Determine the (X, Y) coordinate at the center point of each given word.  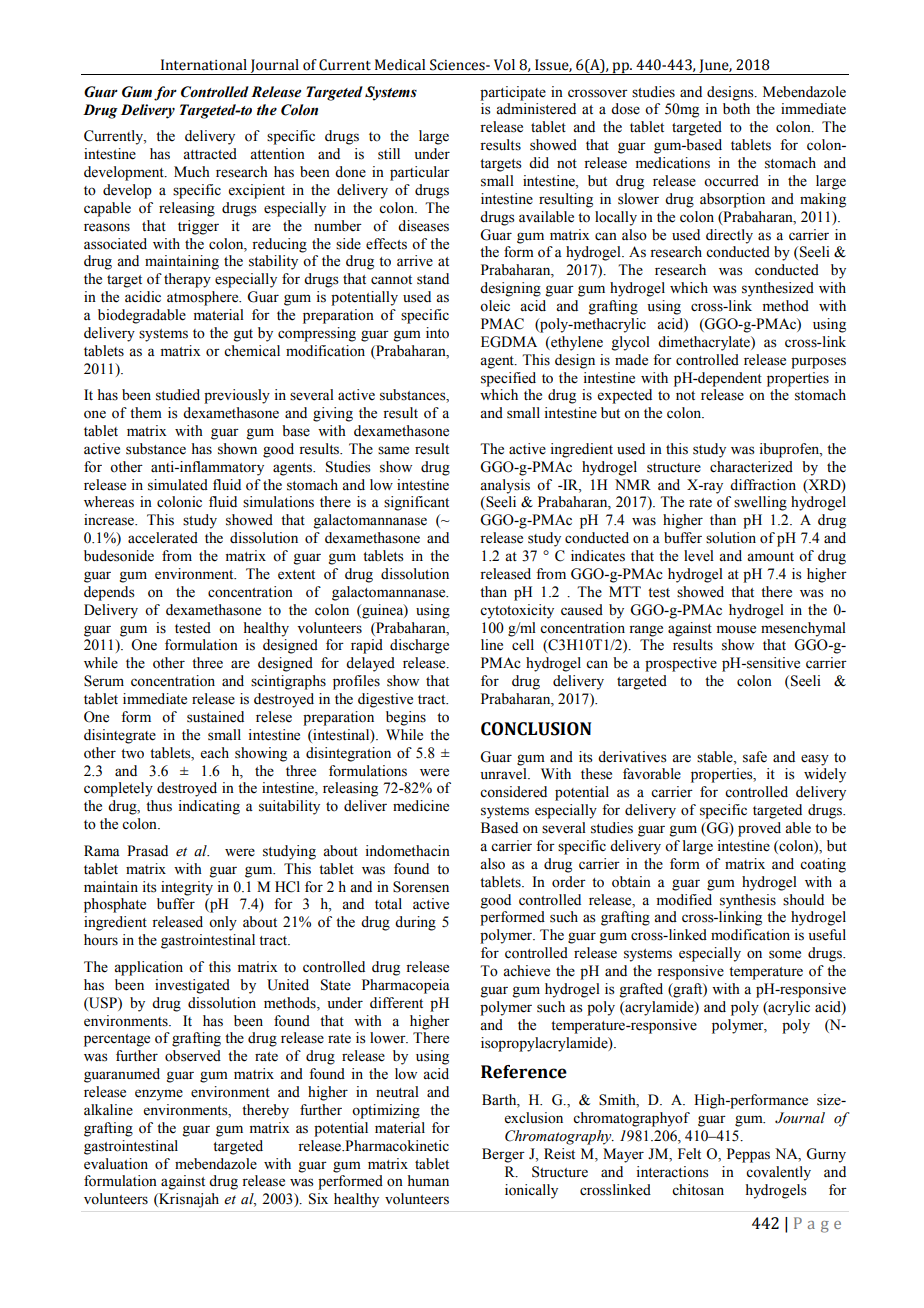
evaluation (116, 1164)
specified (508, 379)
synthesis (748, 901)
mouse (736, 629)
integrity (187, 888)
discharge (419, 646)
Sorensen (421, 887)
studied (178, 395)
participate (513, 93)
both (736, 109)
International (204, 65)
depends (109, 593)
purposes (818, 363)
